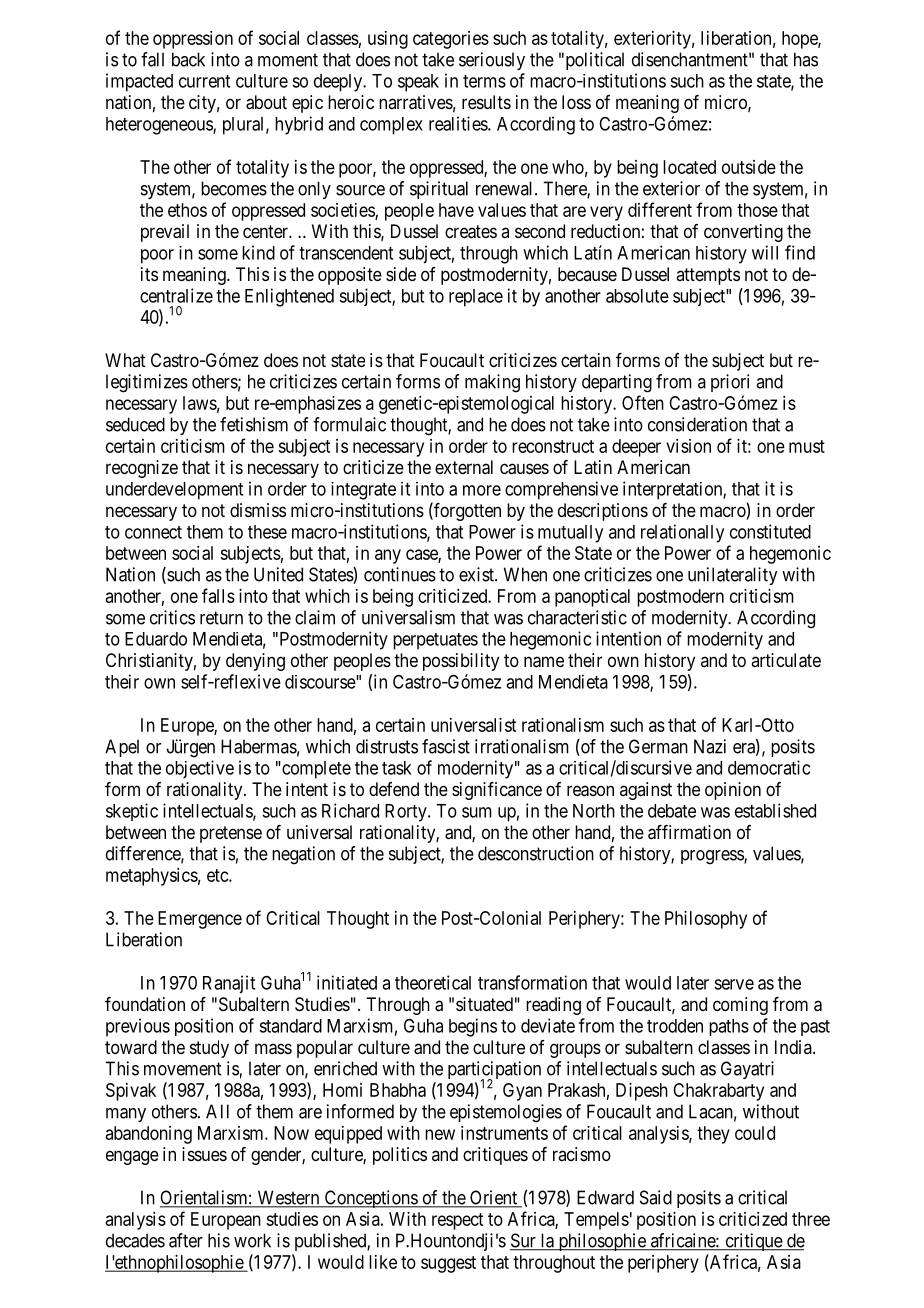 This page has width=924, height=1308. Describe the element at coordinates (484, 1004) in the page. I see `situated` at that location.
